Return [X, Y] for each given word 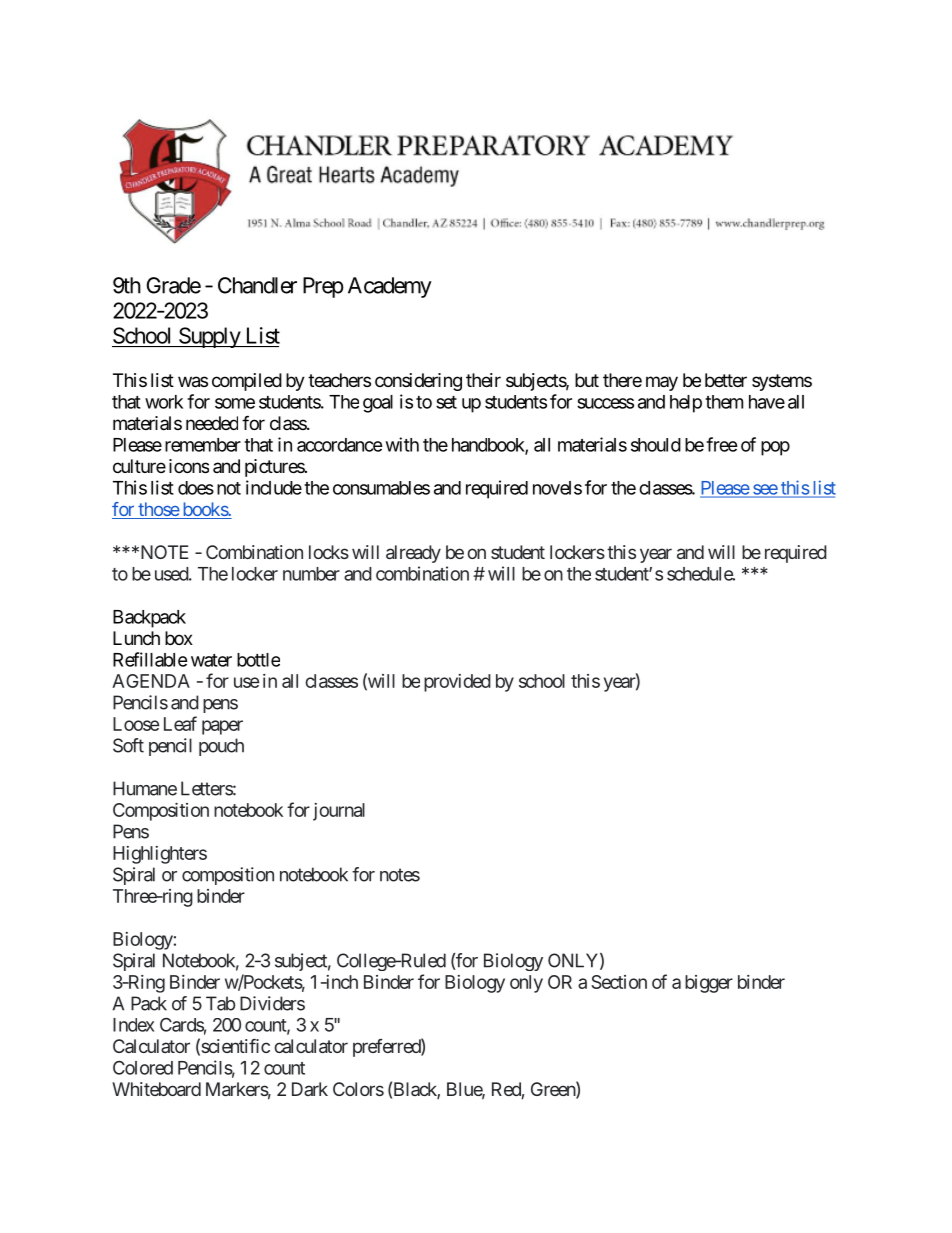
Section [619, 982]
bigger [709, 984]
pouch [221, 747]
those [158, 510]
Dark [310, 1089]
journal [339, 812]
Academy [390, 287]
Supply [209, 337]
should [656, 445]
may [662, 383]
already [413, 554]
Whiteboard [156, 1089]
